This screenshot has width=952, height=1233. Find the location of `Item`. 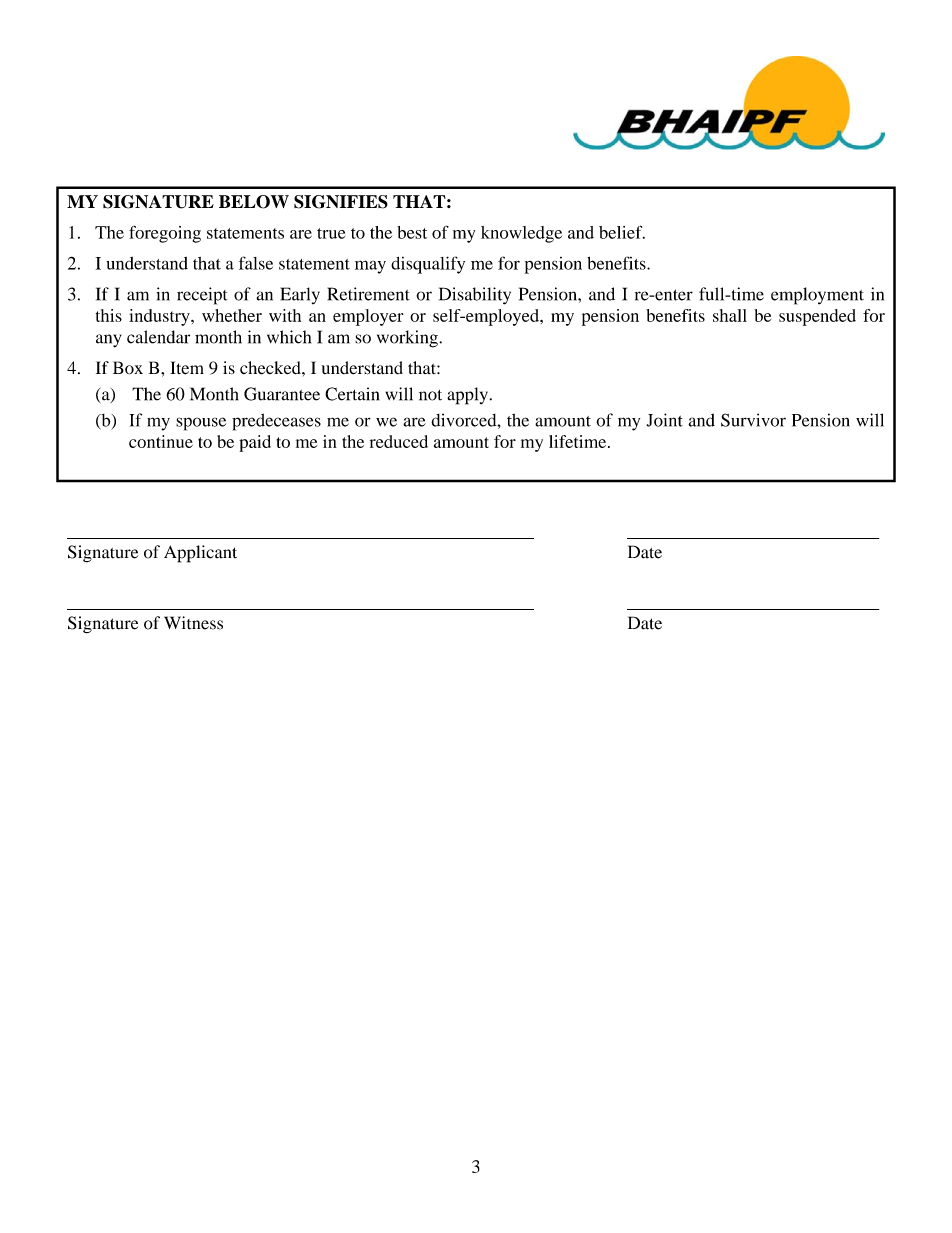

Item is located at coordinates (187, 368).
